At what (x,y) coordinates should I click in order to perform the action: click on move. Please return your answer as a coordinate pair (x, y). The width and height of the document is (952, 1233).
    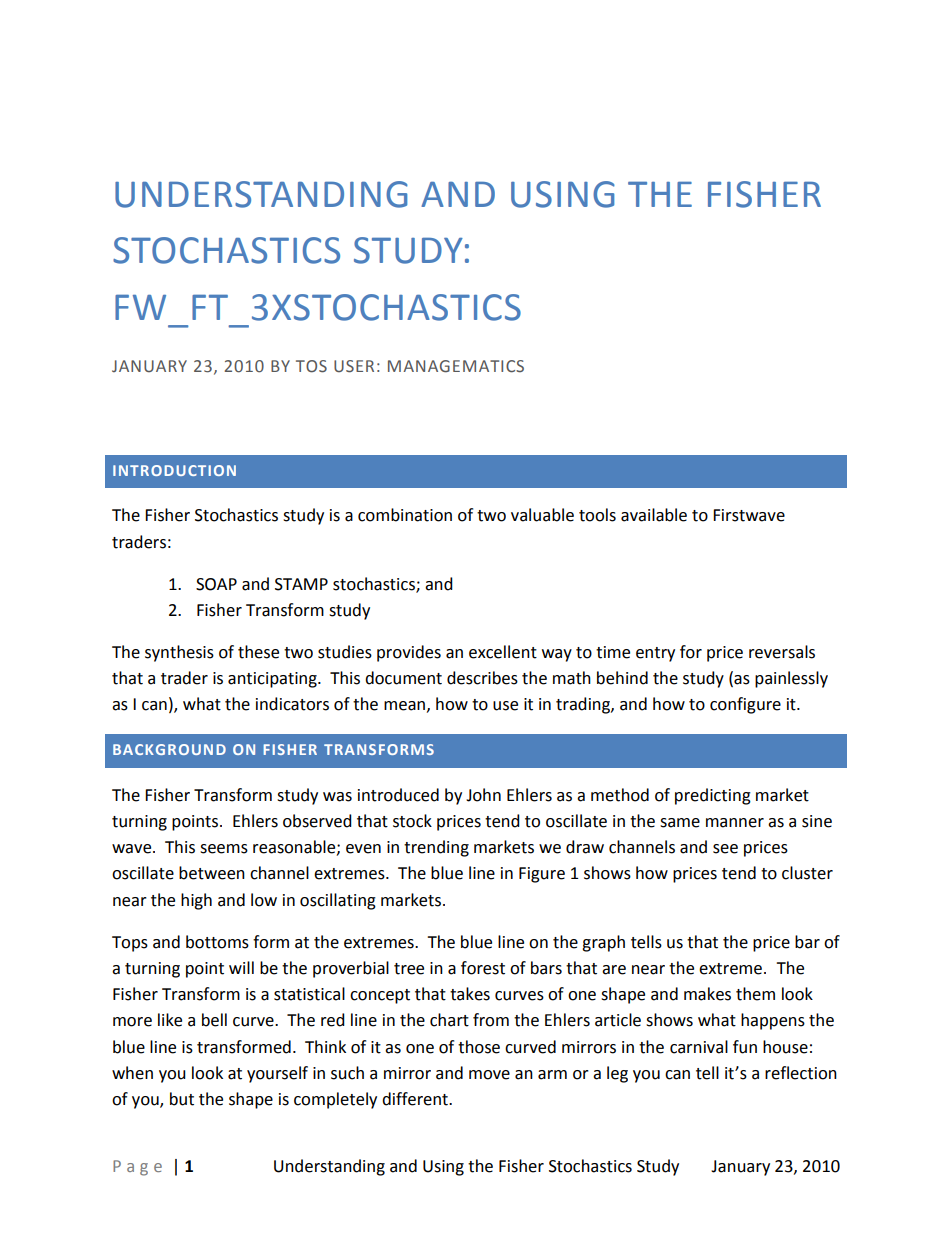
    Looking at the image, I should click on (489, 1075).
